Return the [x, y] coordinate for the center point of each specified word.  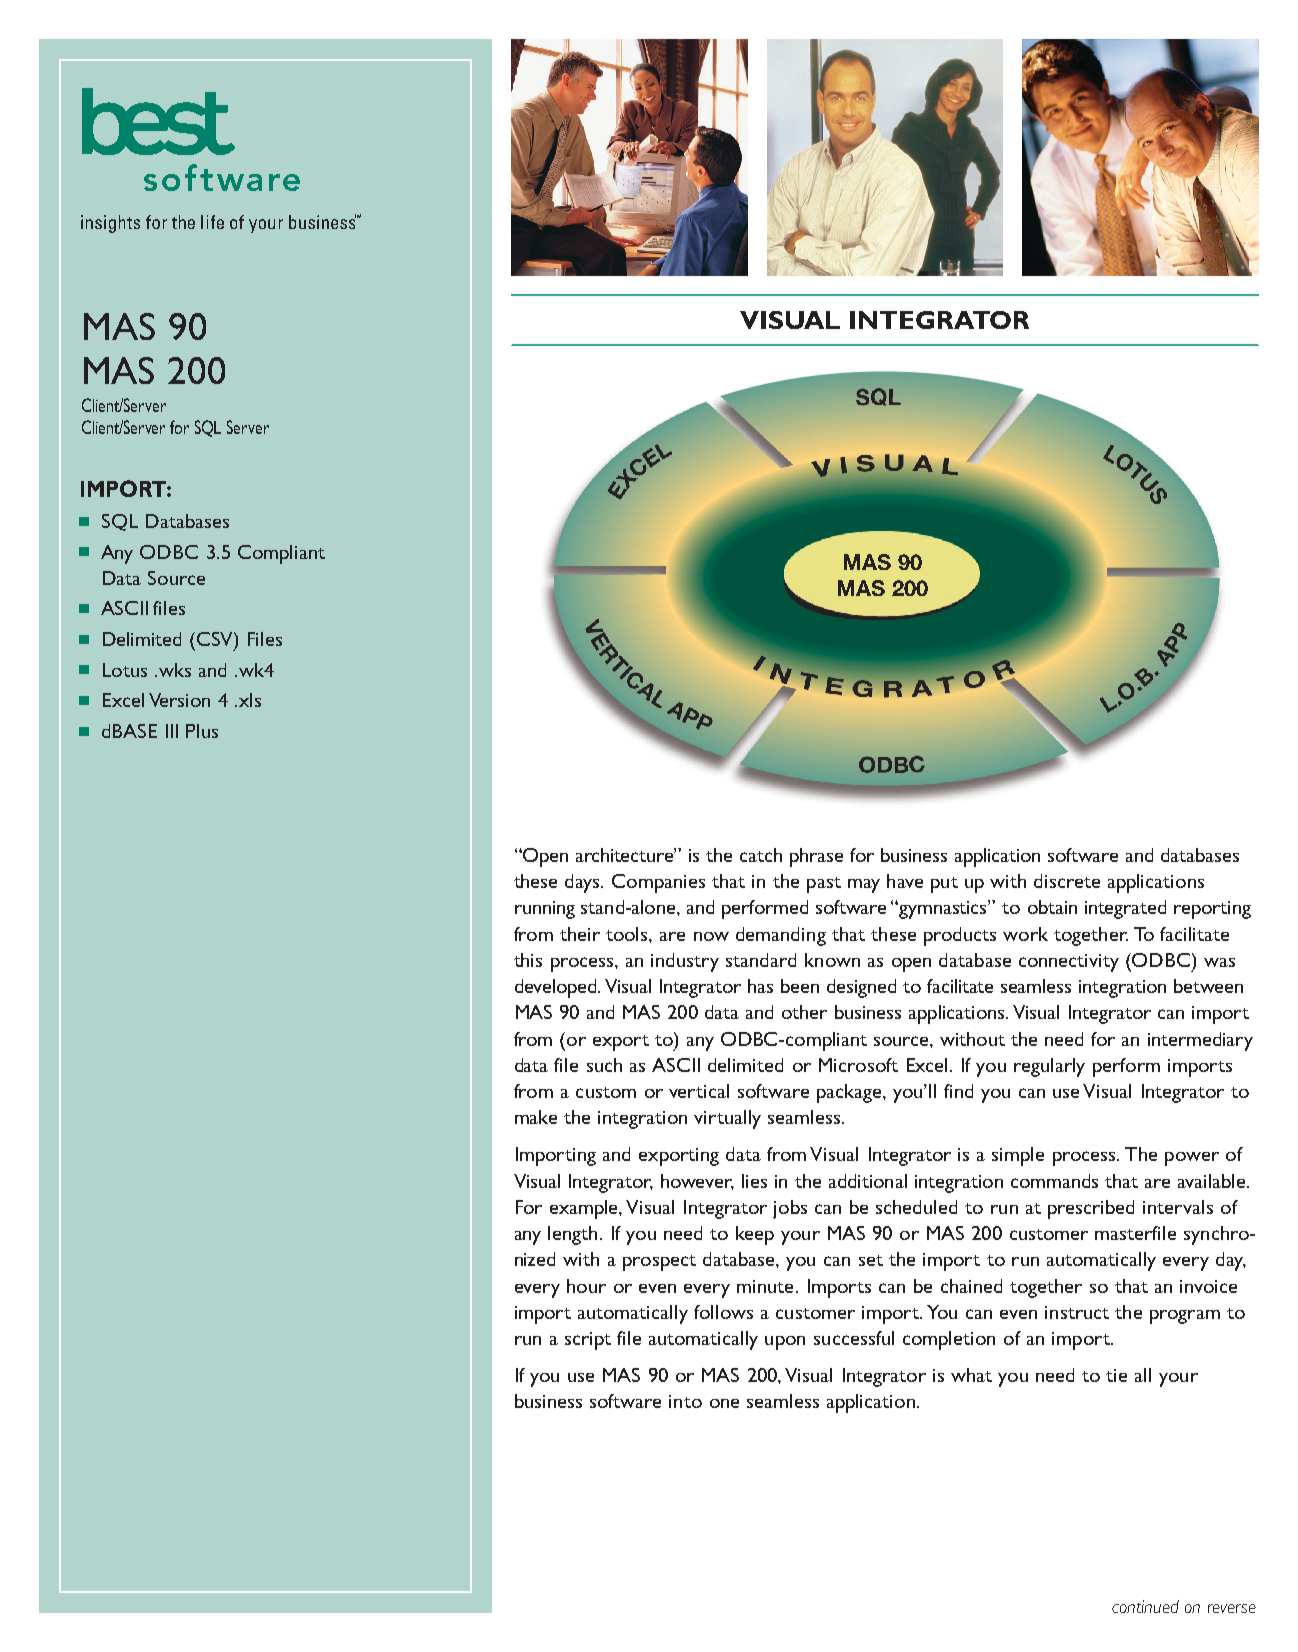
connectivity [1069, 963]
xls [250, 700]
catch [761, 855]
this [528, 960]
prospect [659, 1263]
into [685, 1401]
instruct [1077, 1312]
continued [1145, 1606]
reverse [1232, 1608]
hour [586, 1286]
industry [685, 962]
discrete [1067, 881]
